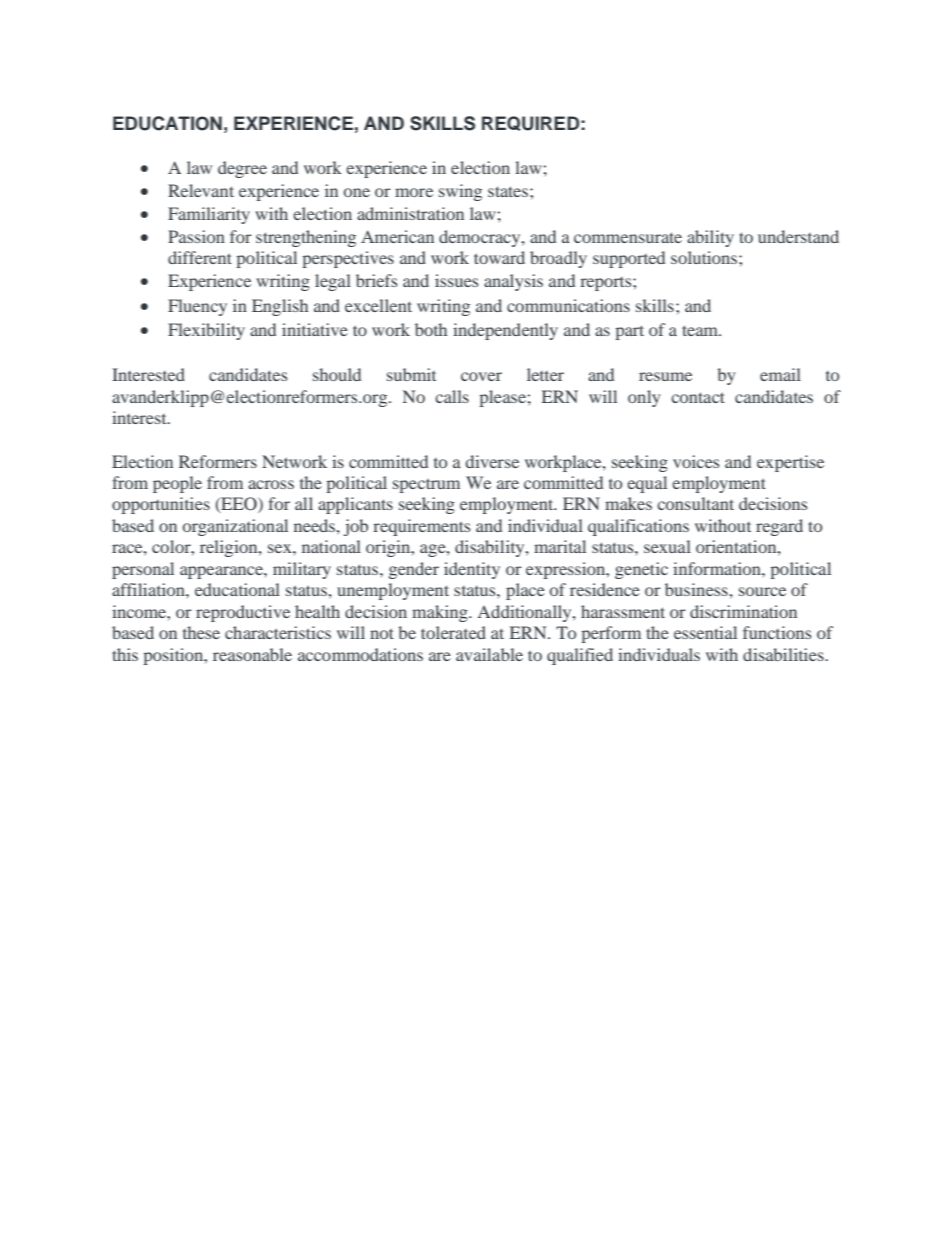 This document has width=952, height=1233. Describe the element at coordinates (696, 461) in the document. I see `voices` at that location.
